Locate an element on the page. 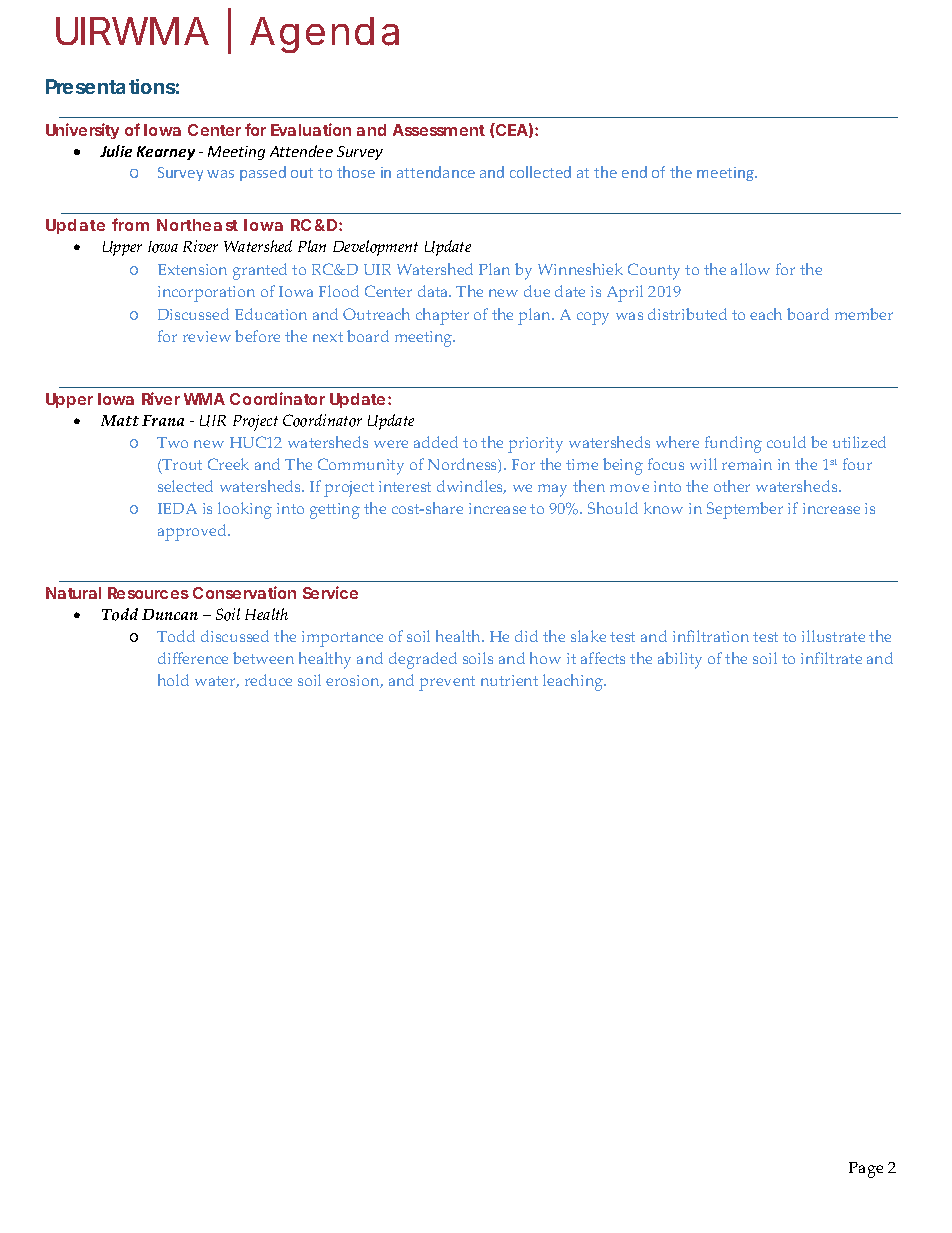  Kearney is located at coordinates (166, 153).
